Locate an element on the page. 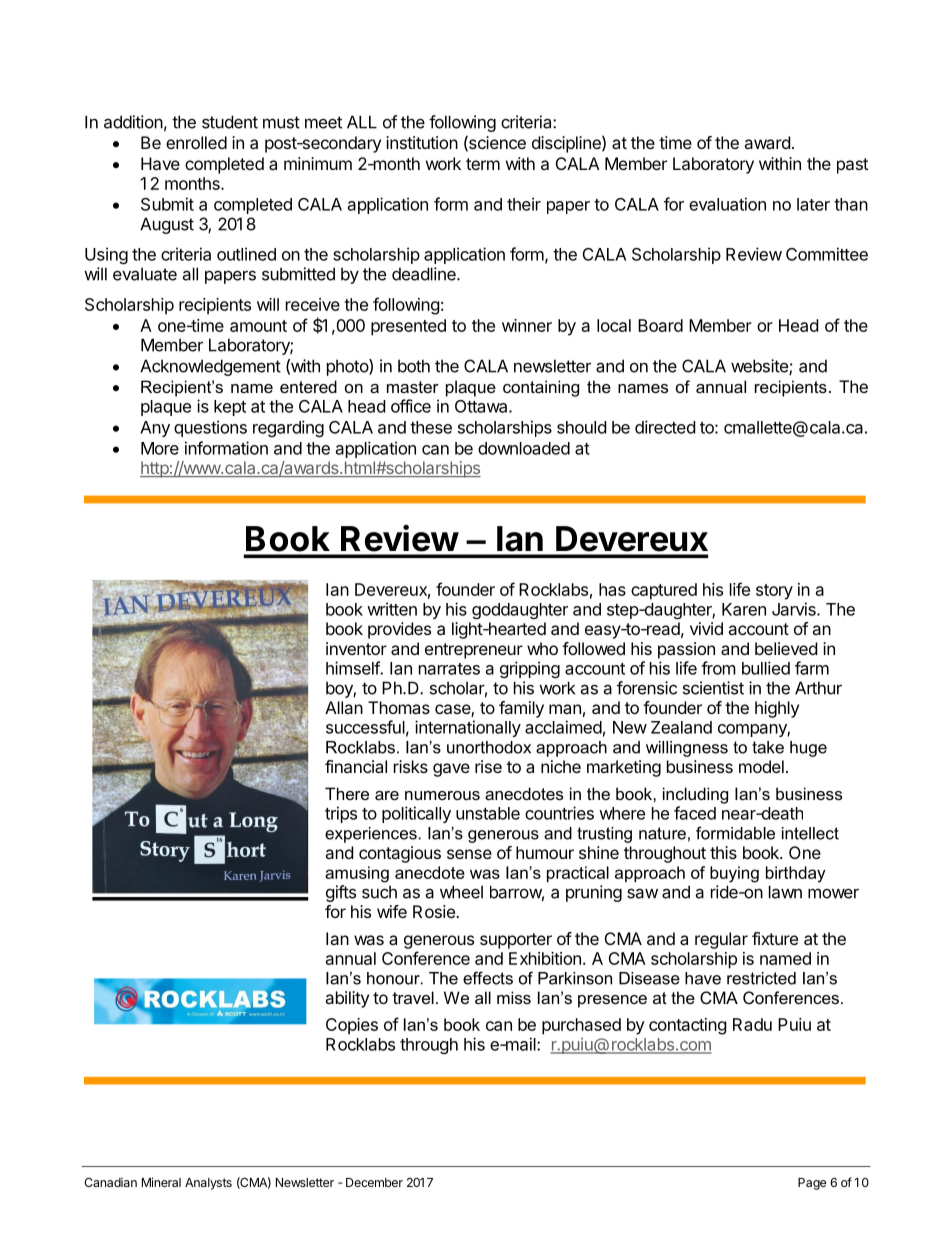 Image resolution: width=952 pixels, height=1233 pixels. evaluation is located at coordinates (727, 204).
